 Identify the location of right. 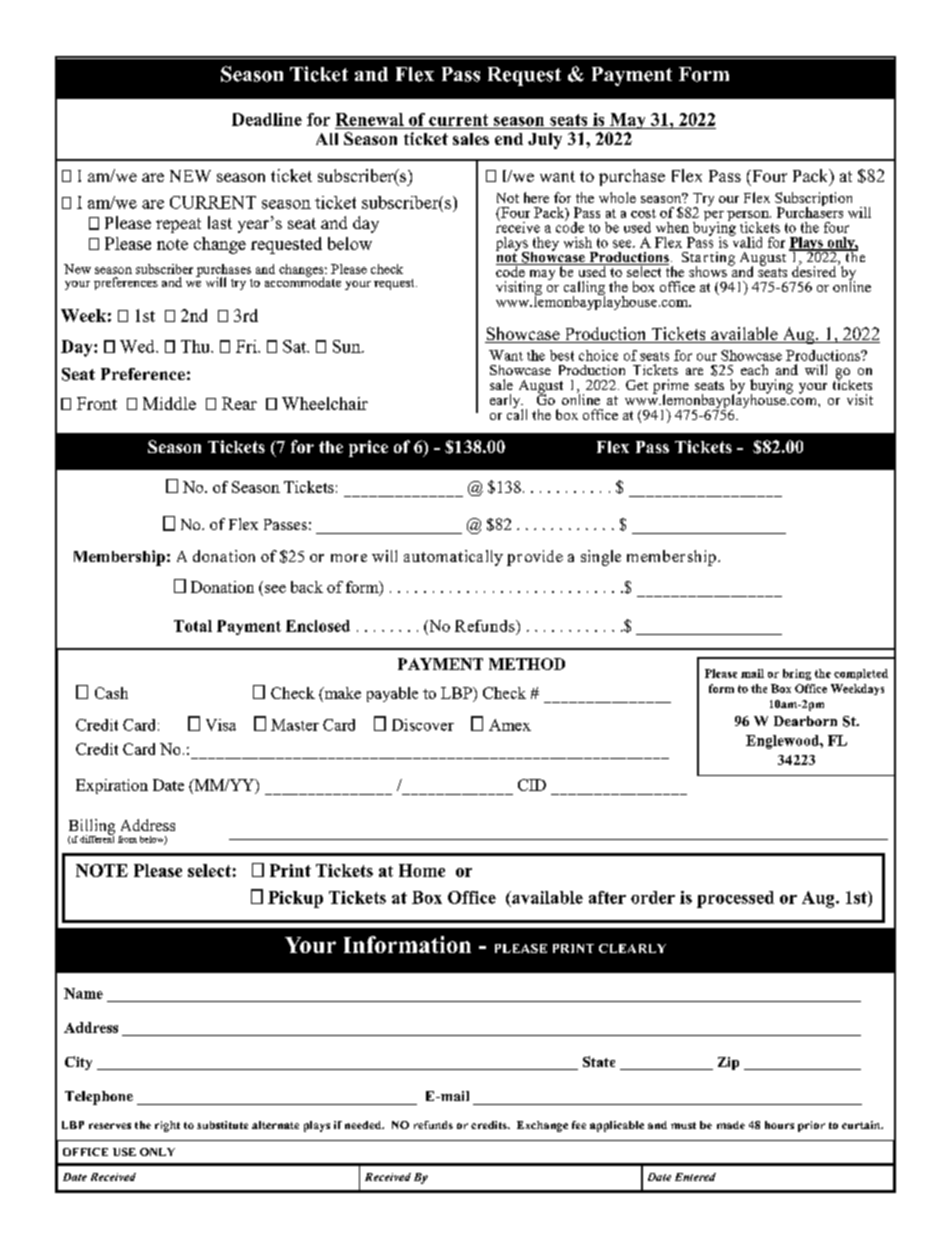
(167, 1126).
